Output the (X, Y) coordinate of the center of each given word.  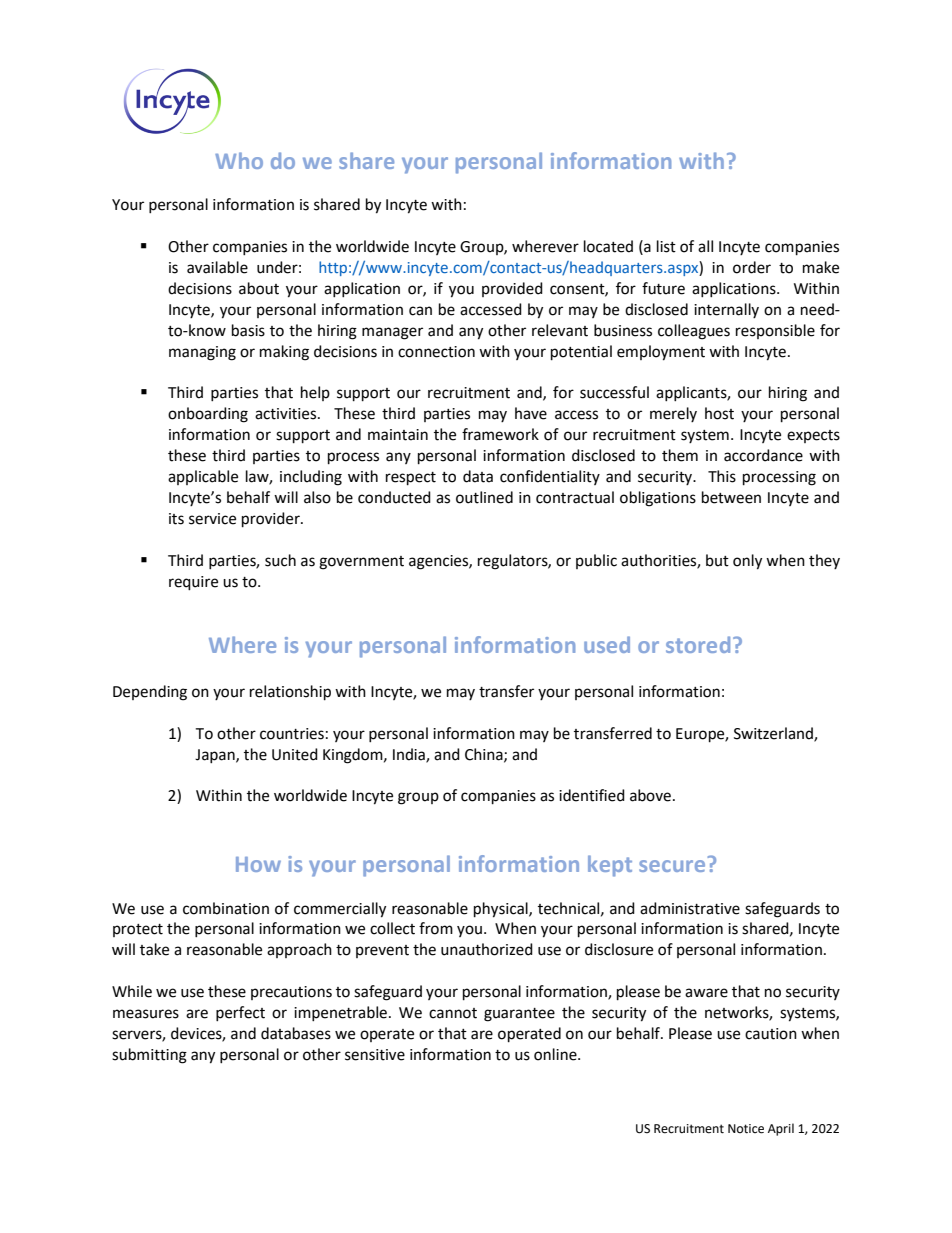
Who (239, 160)
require (193, 583)
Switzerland (774, 734)
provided (512, 289)
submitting (149, 1056)
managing (202, 353)
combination (226, 908)
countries (292, 734)
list (666, 246)
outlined (484, 497)
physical (502, 910)
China (485, 755)
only (747, 562)
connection (436, 352)
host (719, 413)
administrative (690, 908)
